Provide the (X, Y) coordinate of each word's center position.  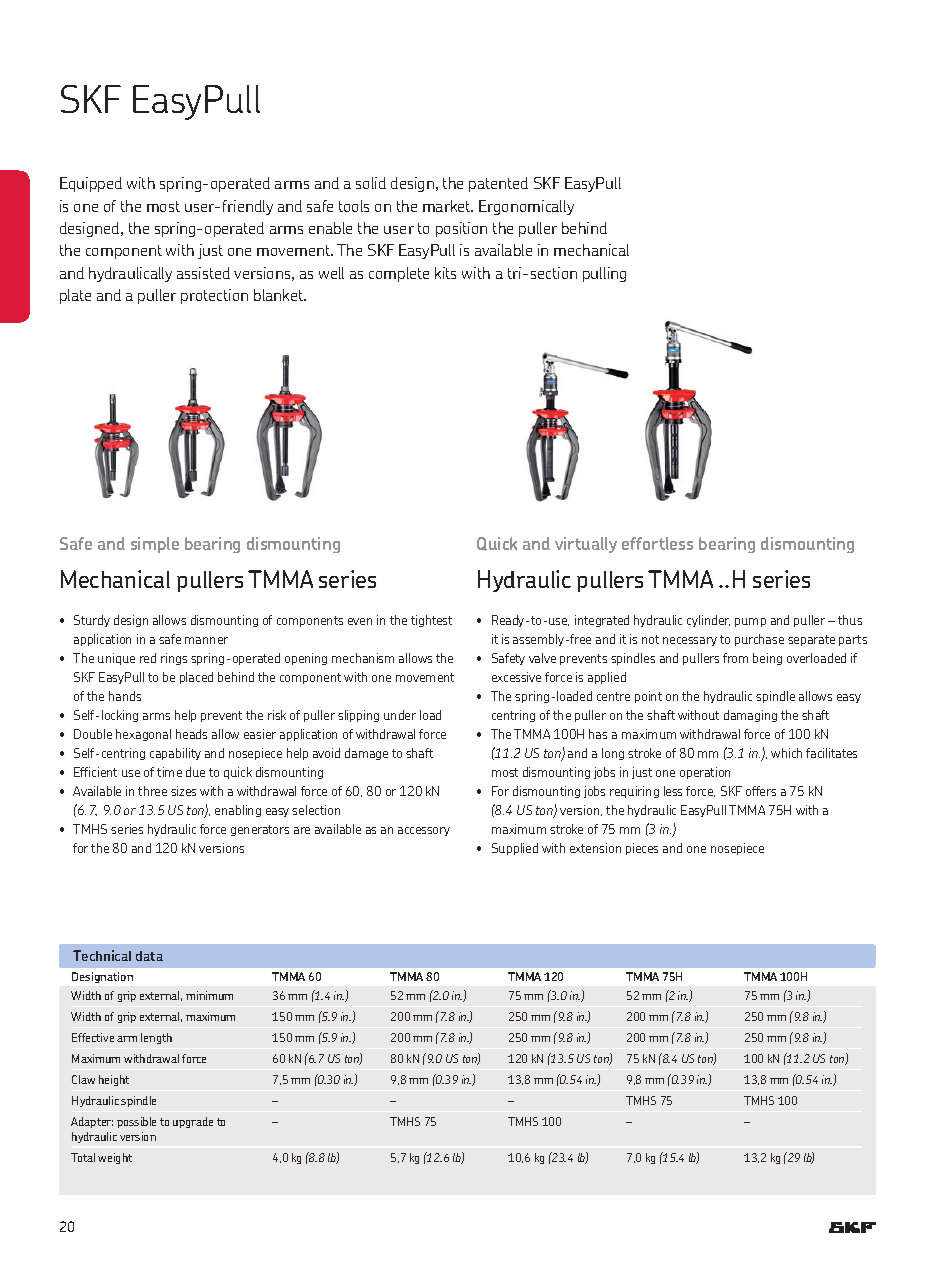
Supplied (515, 849)
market (448, 206)
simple (155, 545)
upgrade (193, 1122)
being (767, 659)
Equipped (91, 184)
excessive (516, 677)
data (149, 956)
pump (750, 622)
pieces (642, 849)
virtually (586, 545)
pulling (604, 274)
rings (174, 659)
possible (136, 1122)
